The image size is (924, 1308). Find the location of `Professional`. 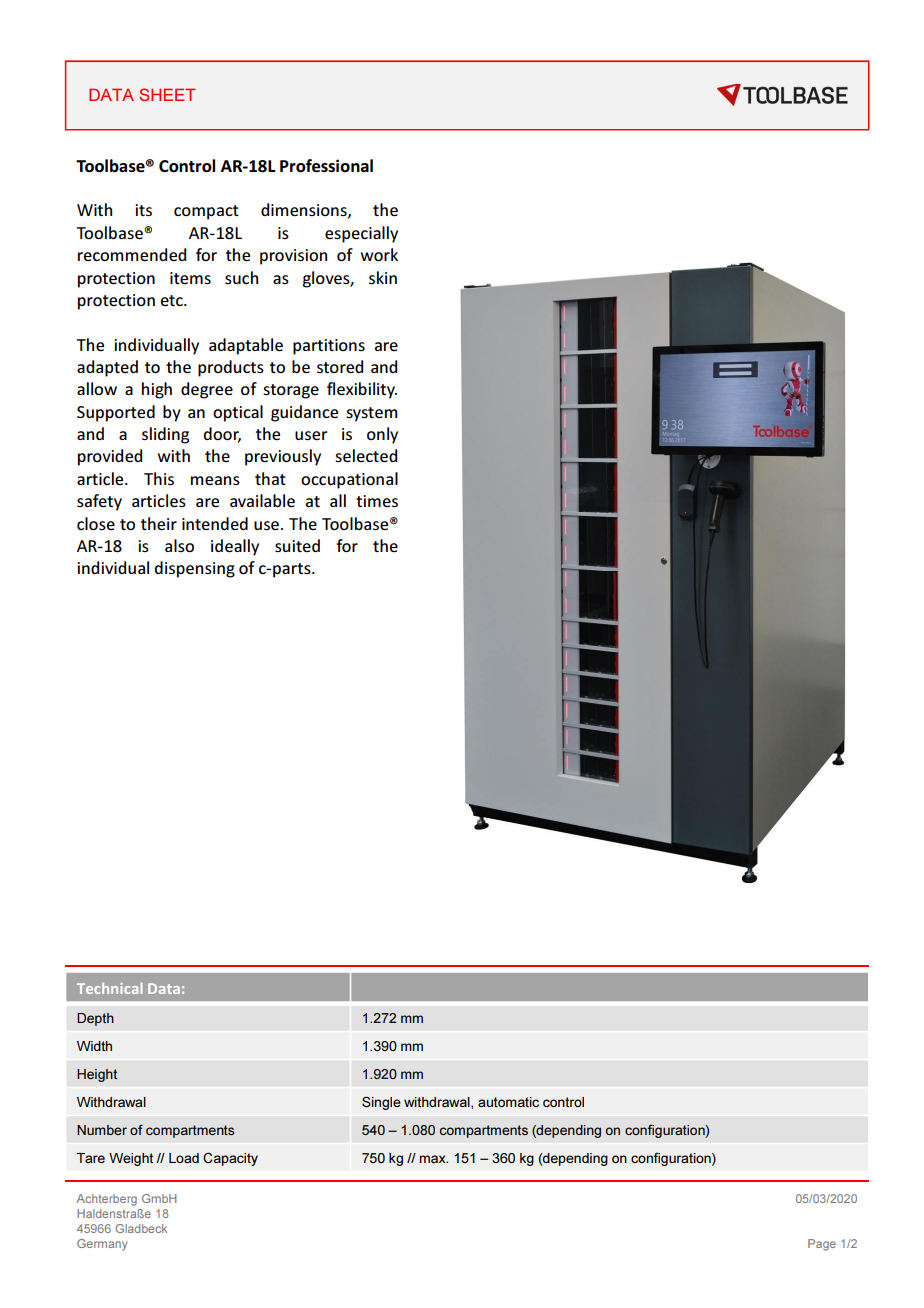

Professional is located at coordinates (326, 166).
